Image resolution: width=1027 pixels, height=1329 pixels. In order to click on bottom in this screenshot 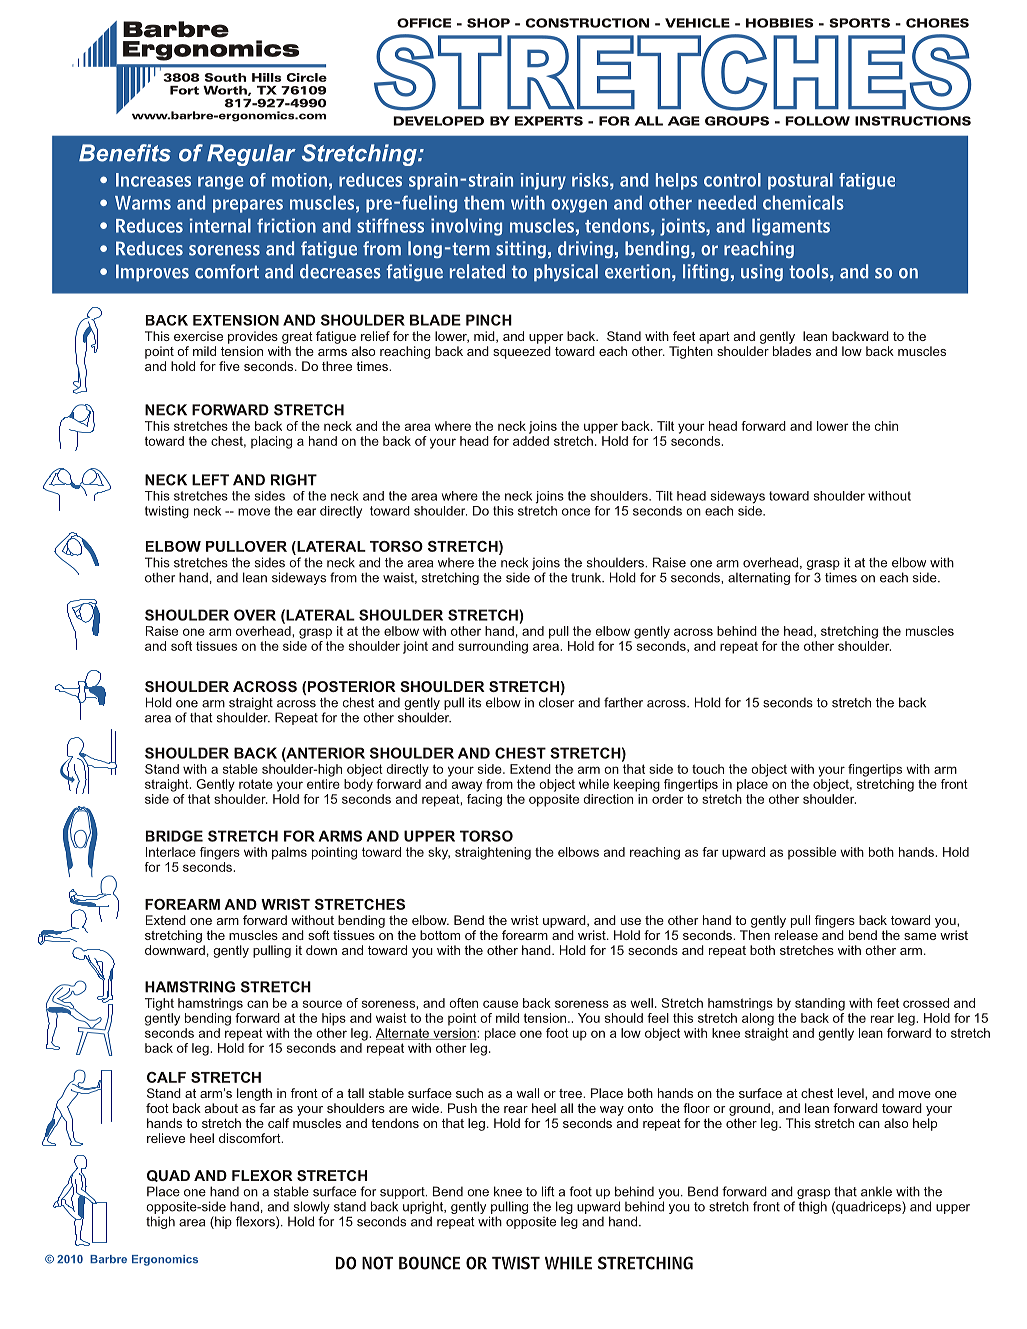, I will do `click(440, 935)`.
